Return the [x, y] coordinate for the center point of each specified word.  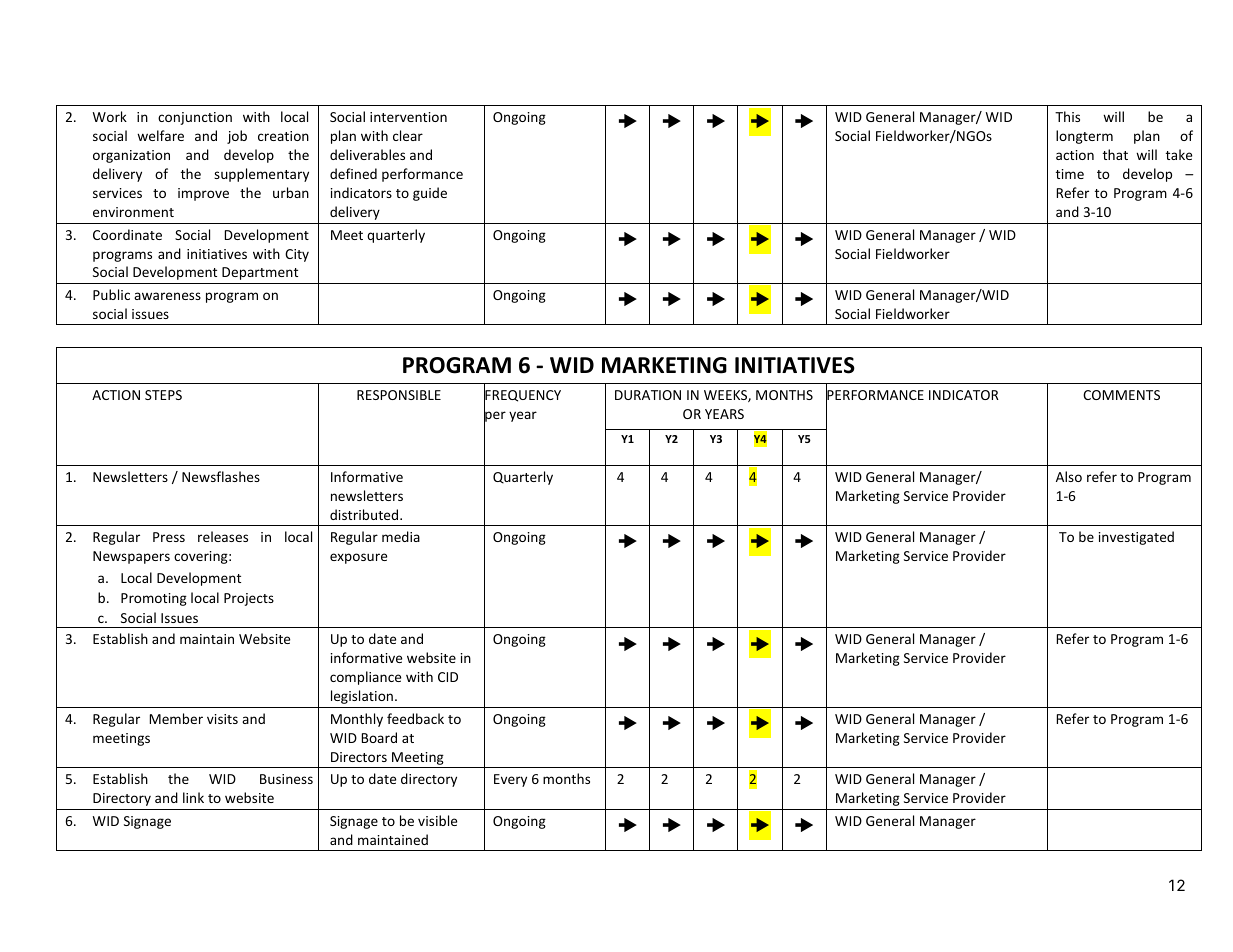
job [237, 137]
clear [408, 135]
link [193, 797]
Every [510, 780]
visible [437, 820]
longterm [1084, 137]
